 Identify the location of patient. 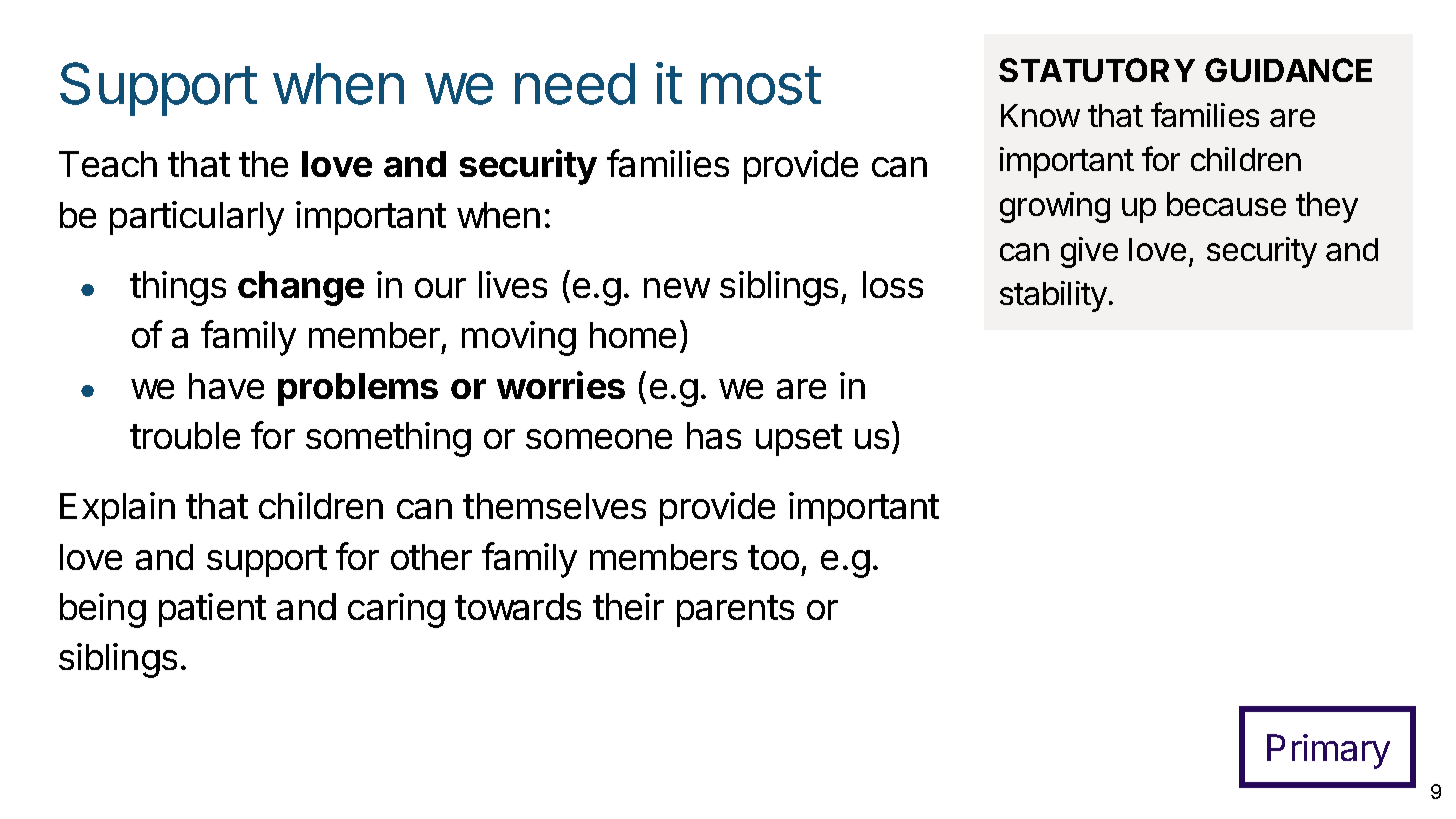
(212, 610).
